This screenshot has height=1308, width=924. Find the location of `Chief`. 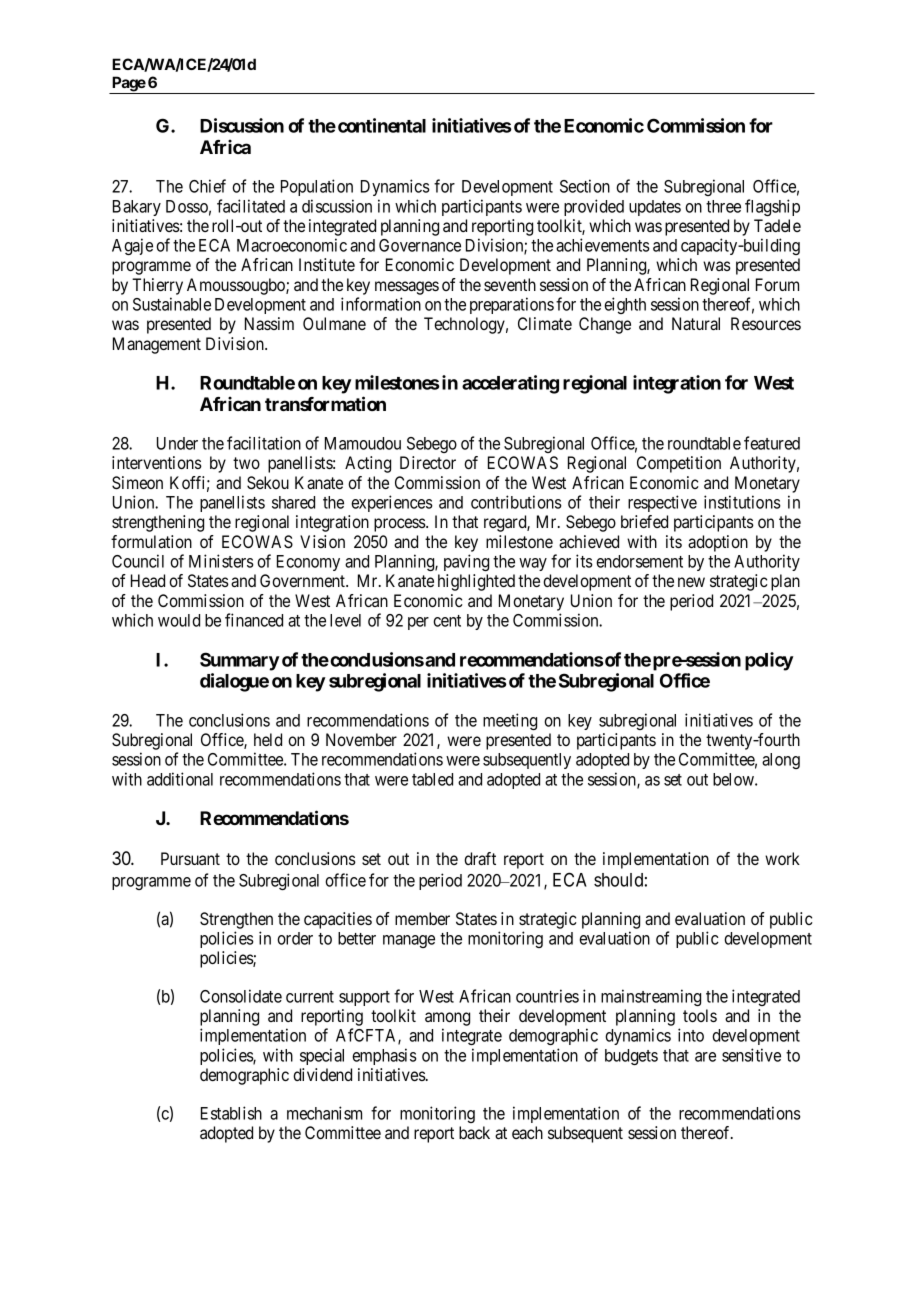

Chief is located at coordinates (207, 186).
